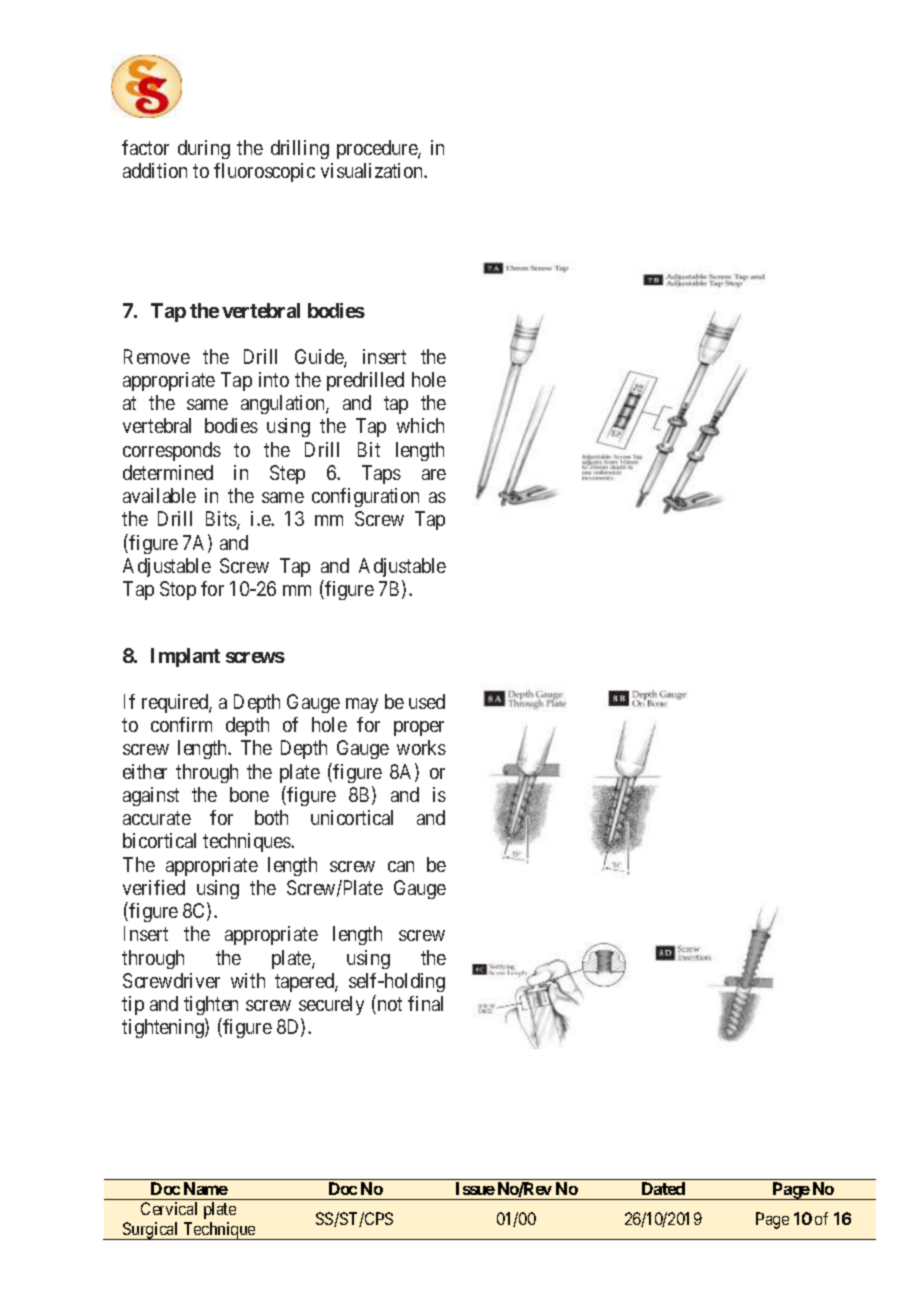  Describe the element at coordinates (427, 701) in the screenshot. I see `used` at that location.
